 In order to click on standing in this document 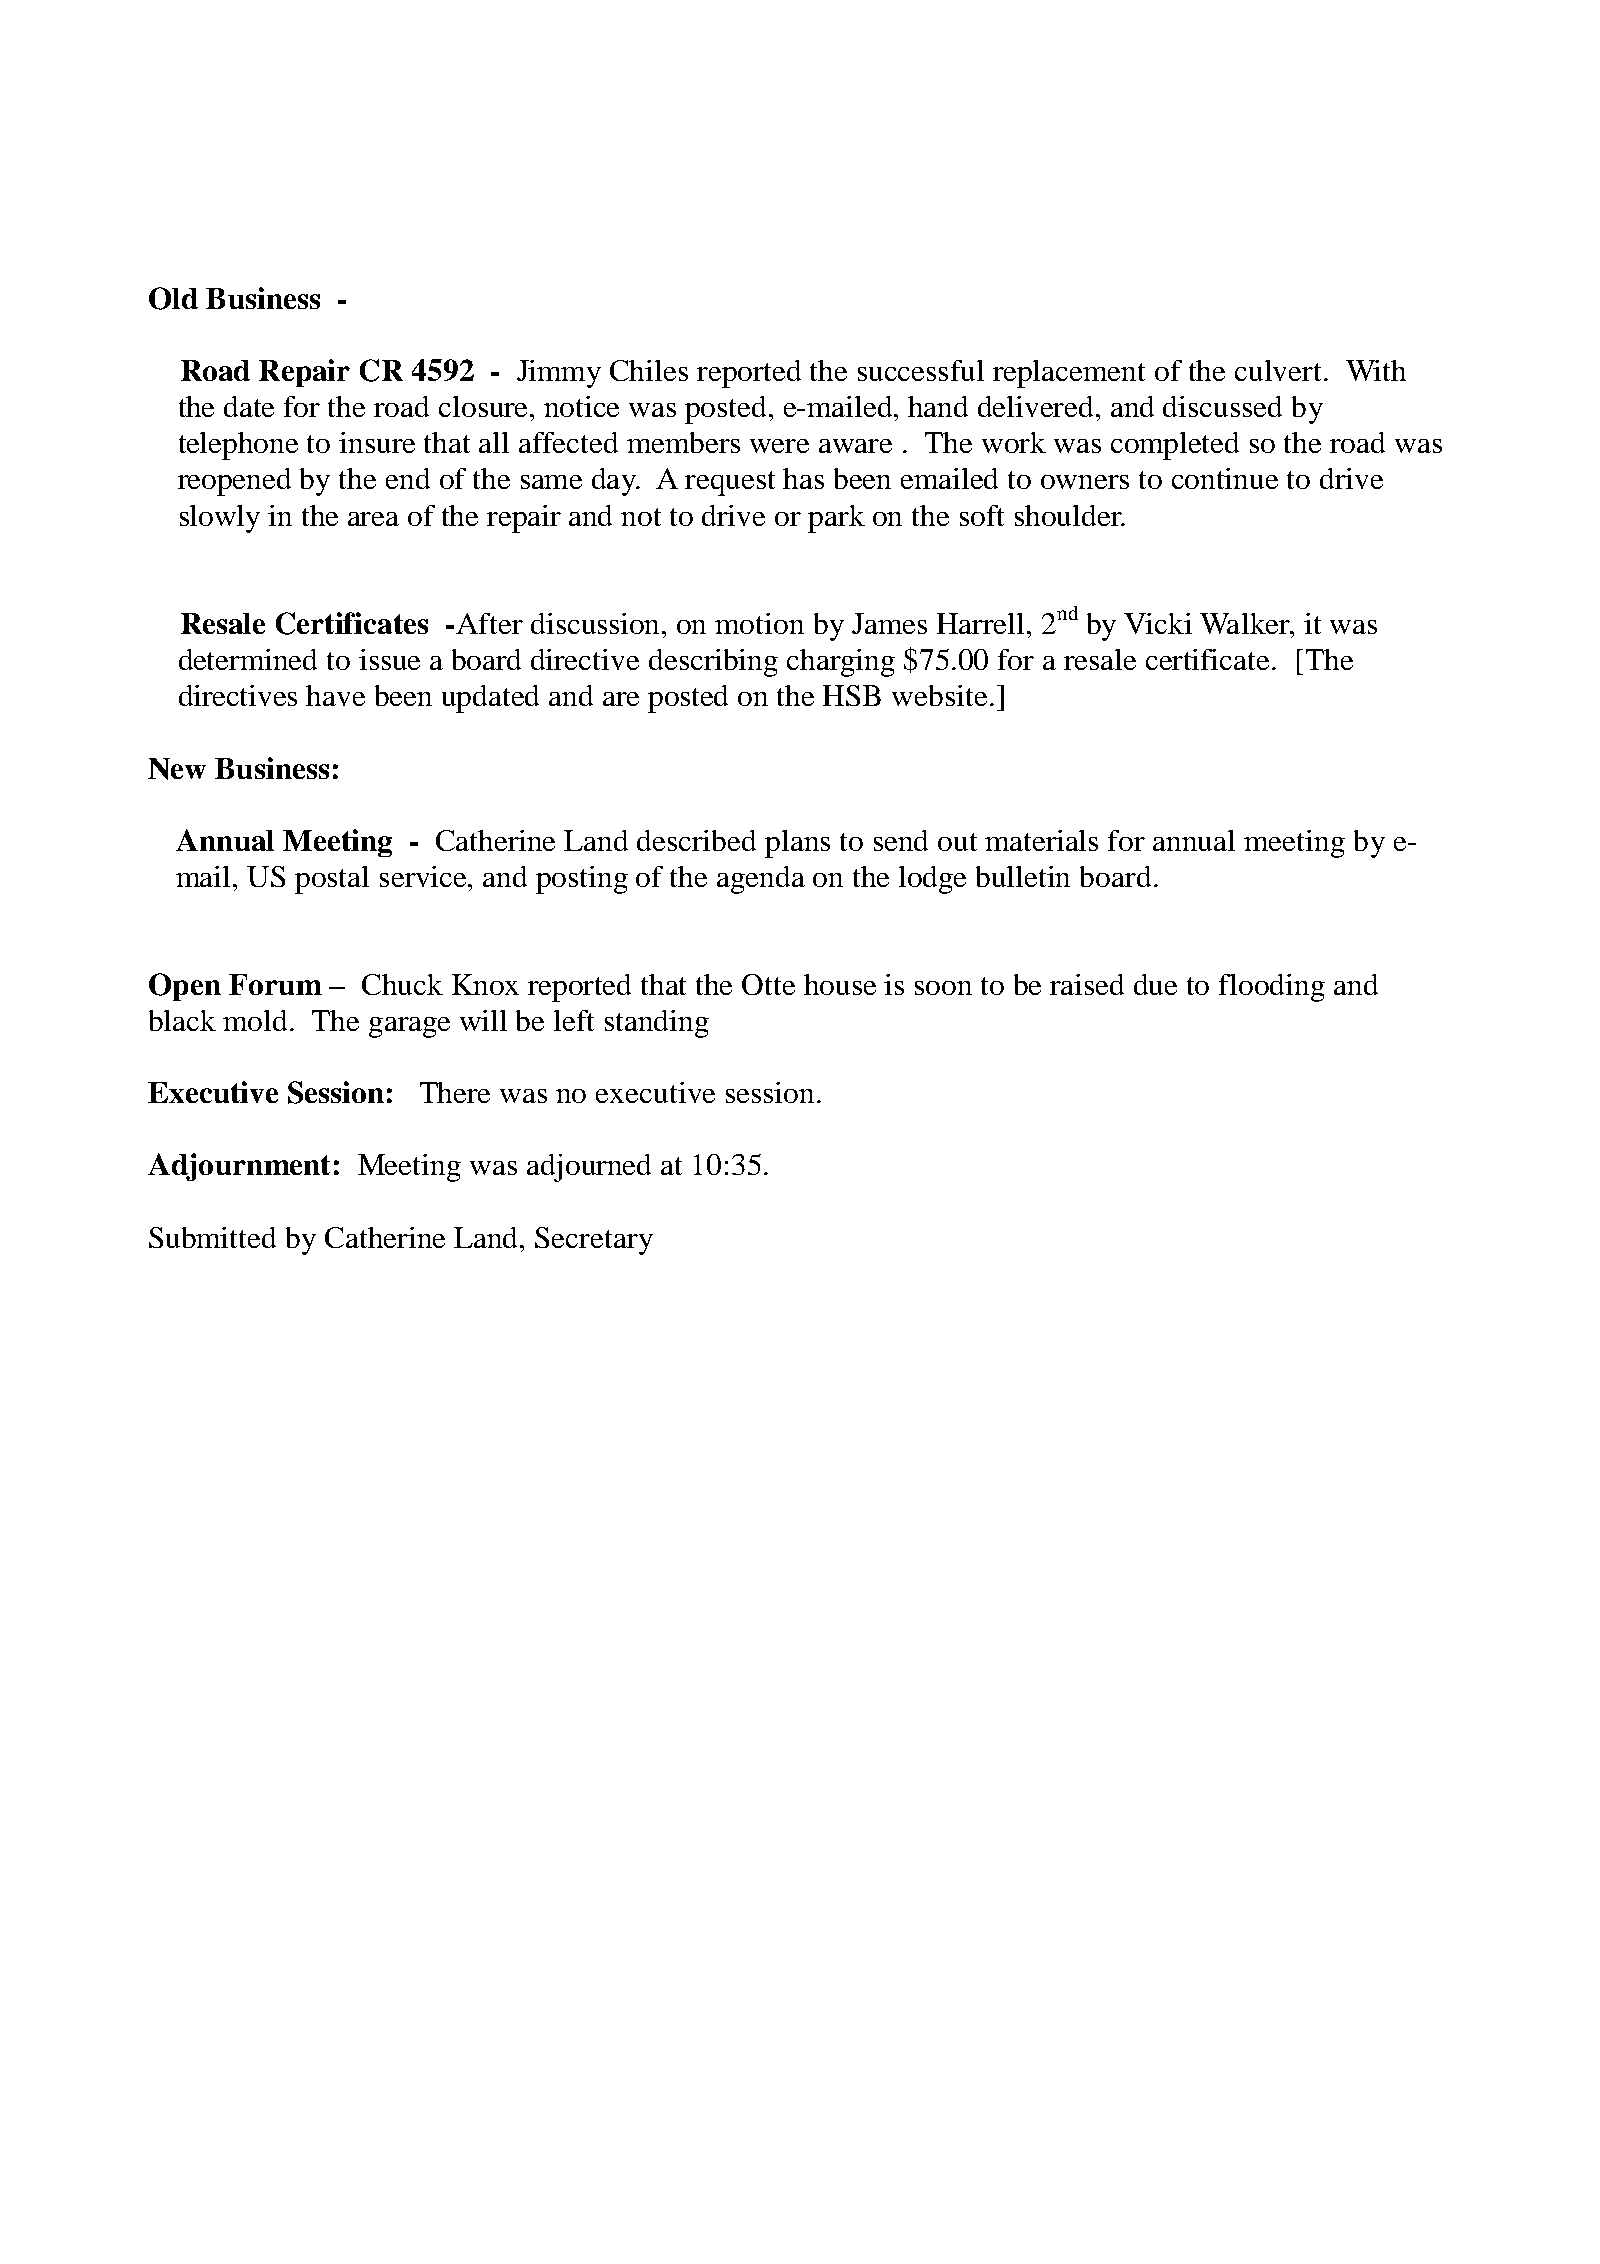, I will do `click(657, 1024)`.
